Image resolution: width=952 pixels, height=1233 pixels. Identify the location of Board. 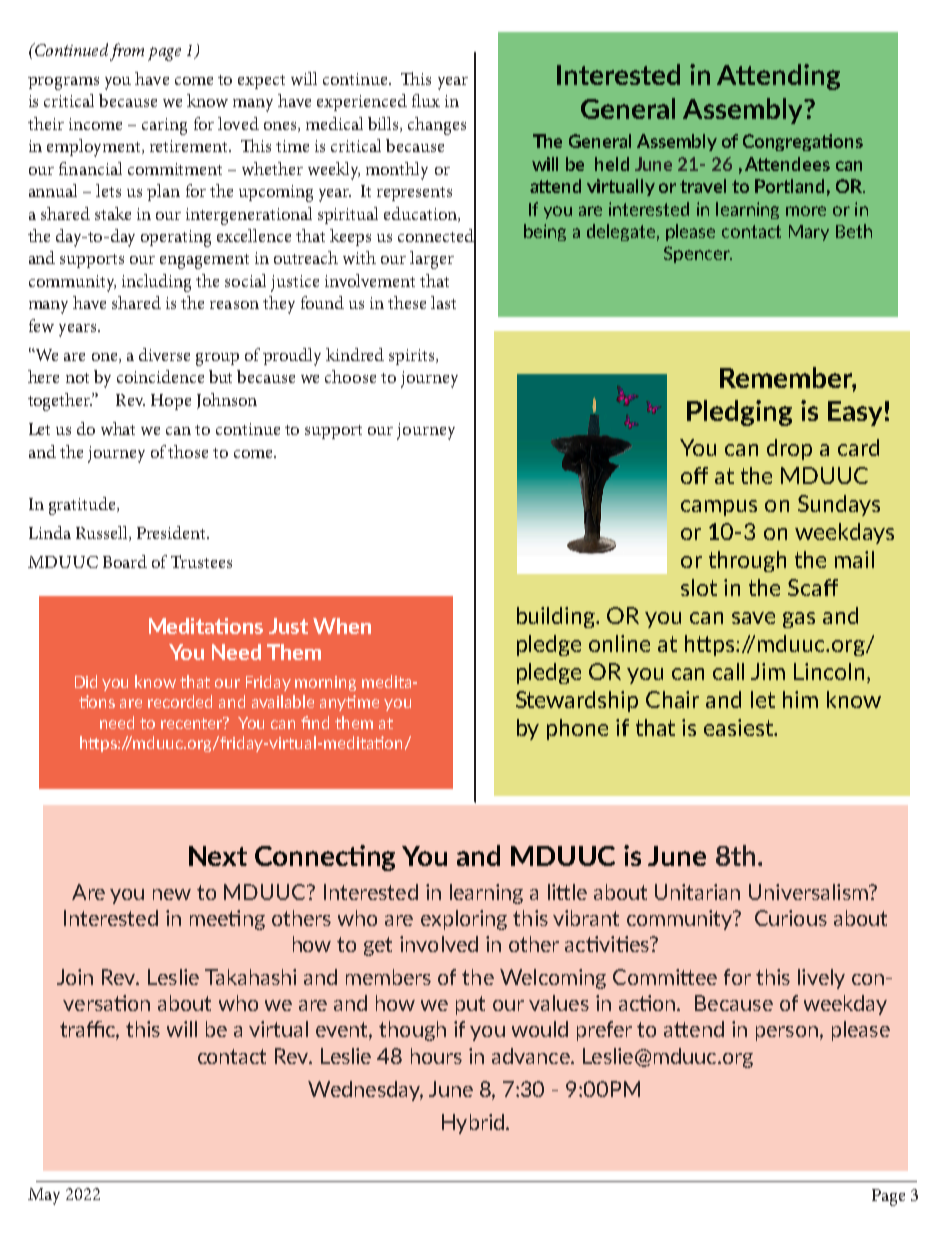
(125, 561).
